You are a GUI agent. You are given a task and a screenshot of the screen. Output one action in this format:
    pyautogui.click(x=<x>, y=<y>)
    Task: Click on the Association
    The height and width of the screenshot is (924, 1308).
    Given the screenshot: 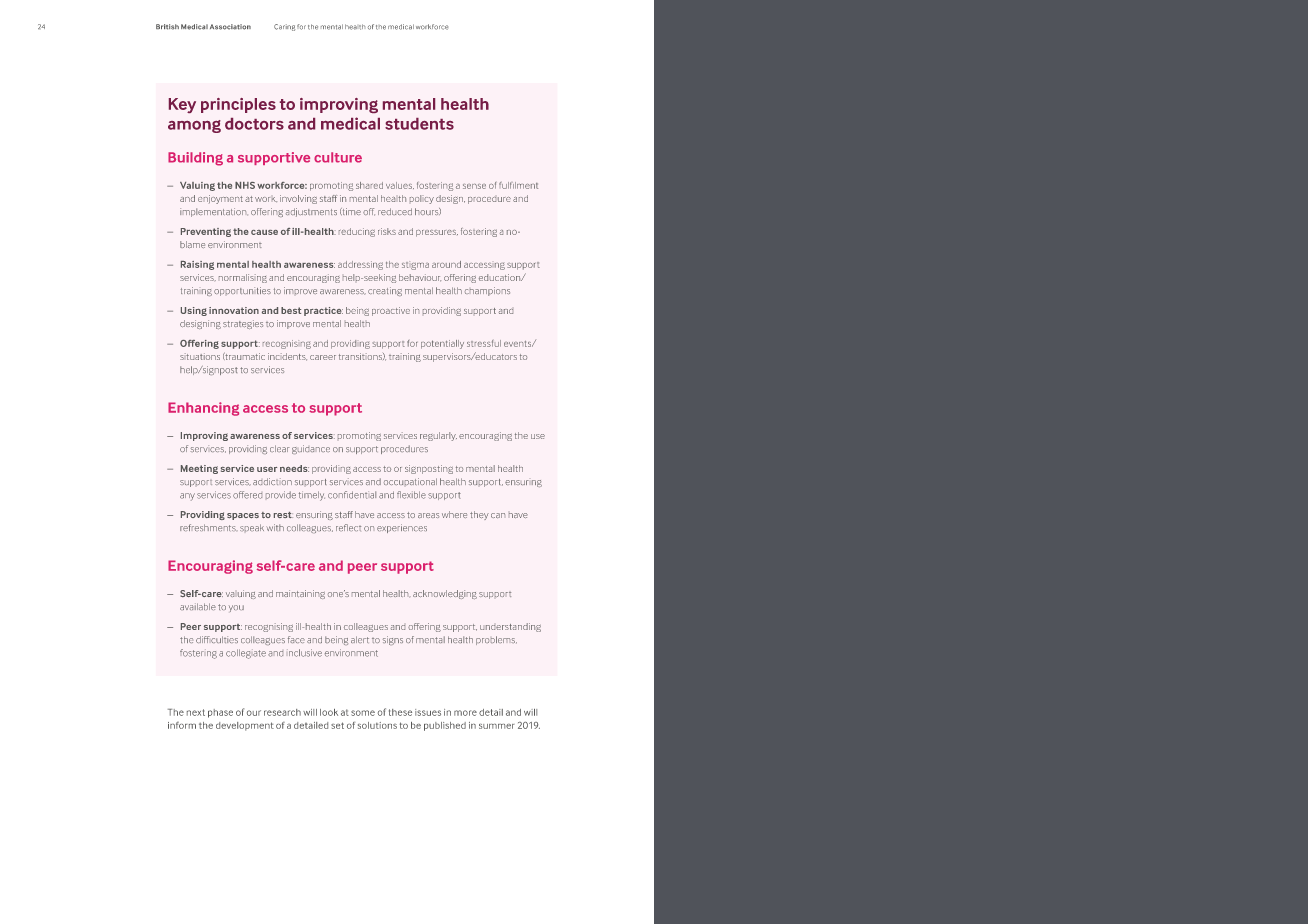 What is the action you would take?
    pyautogui.click(x=230, y=27)
